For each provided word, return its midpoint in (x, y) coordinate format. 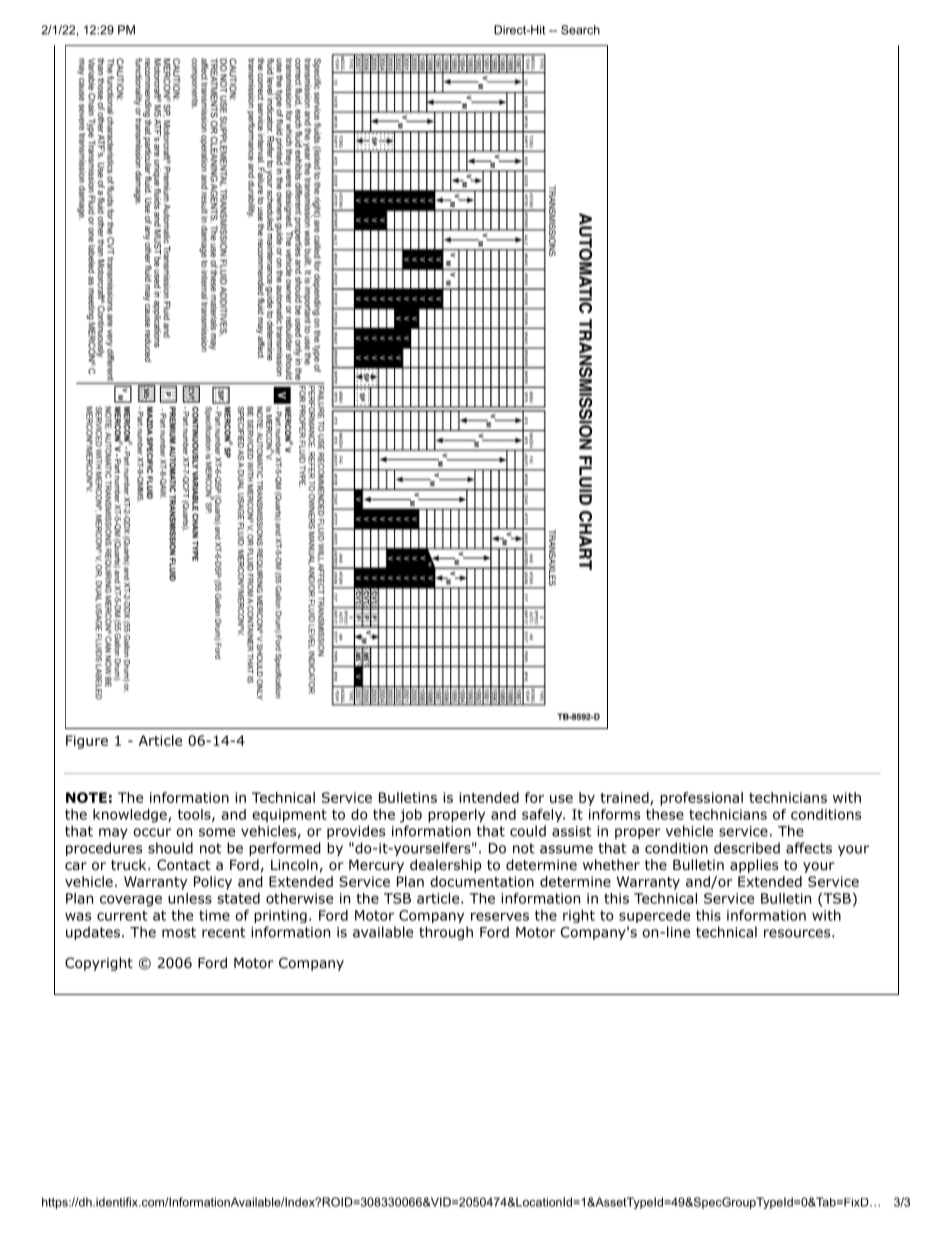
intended (489, 797)
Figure (87, 742)
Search (580, 30)
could (528, 831)
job (411, 816)
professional (701, 799)
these (665, 814)
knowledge (131, 816)
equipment (289, 816)
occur (152, 832)
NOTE (86, 797)
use (561, 799)
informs (614, 814)
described (747, 848)
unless (190, 898)
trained (625, 798)
